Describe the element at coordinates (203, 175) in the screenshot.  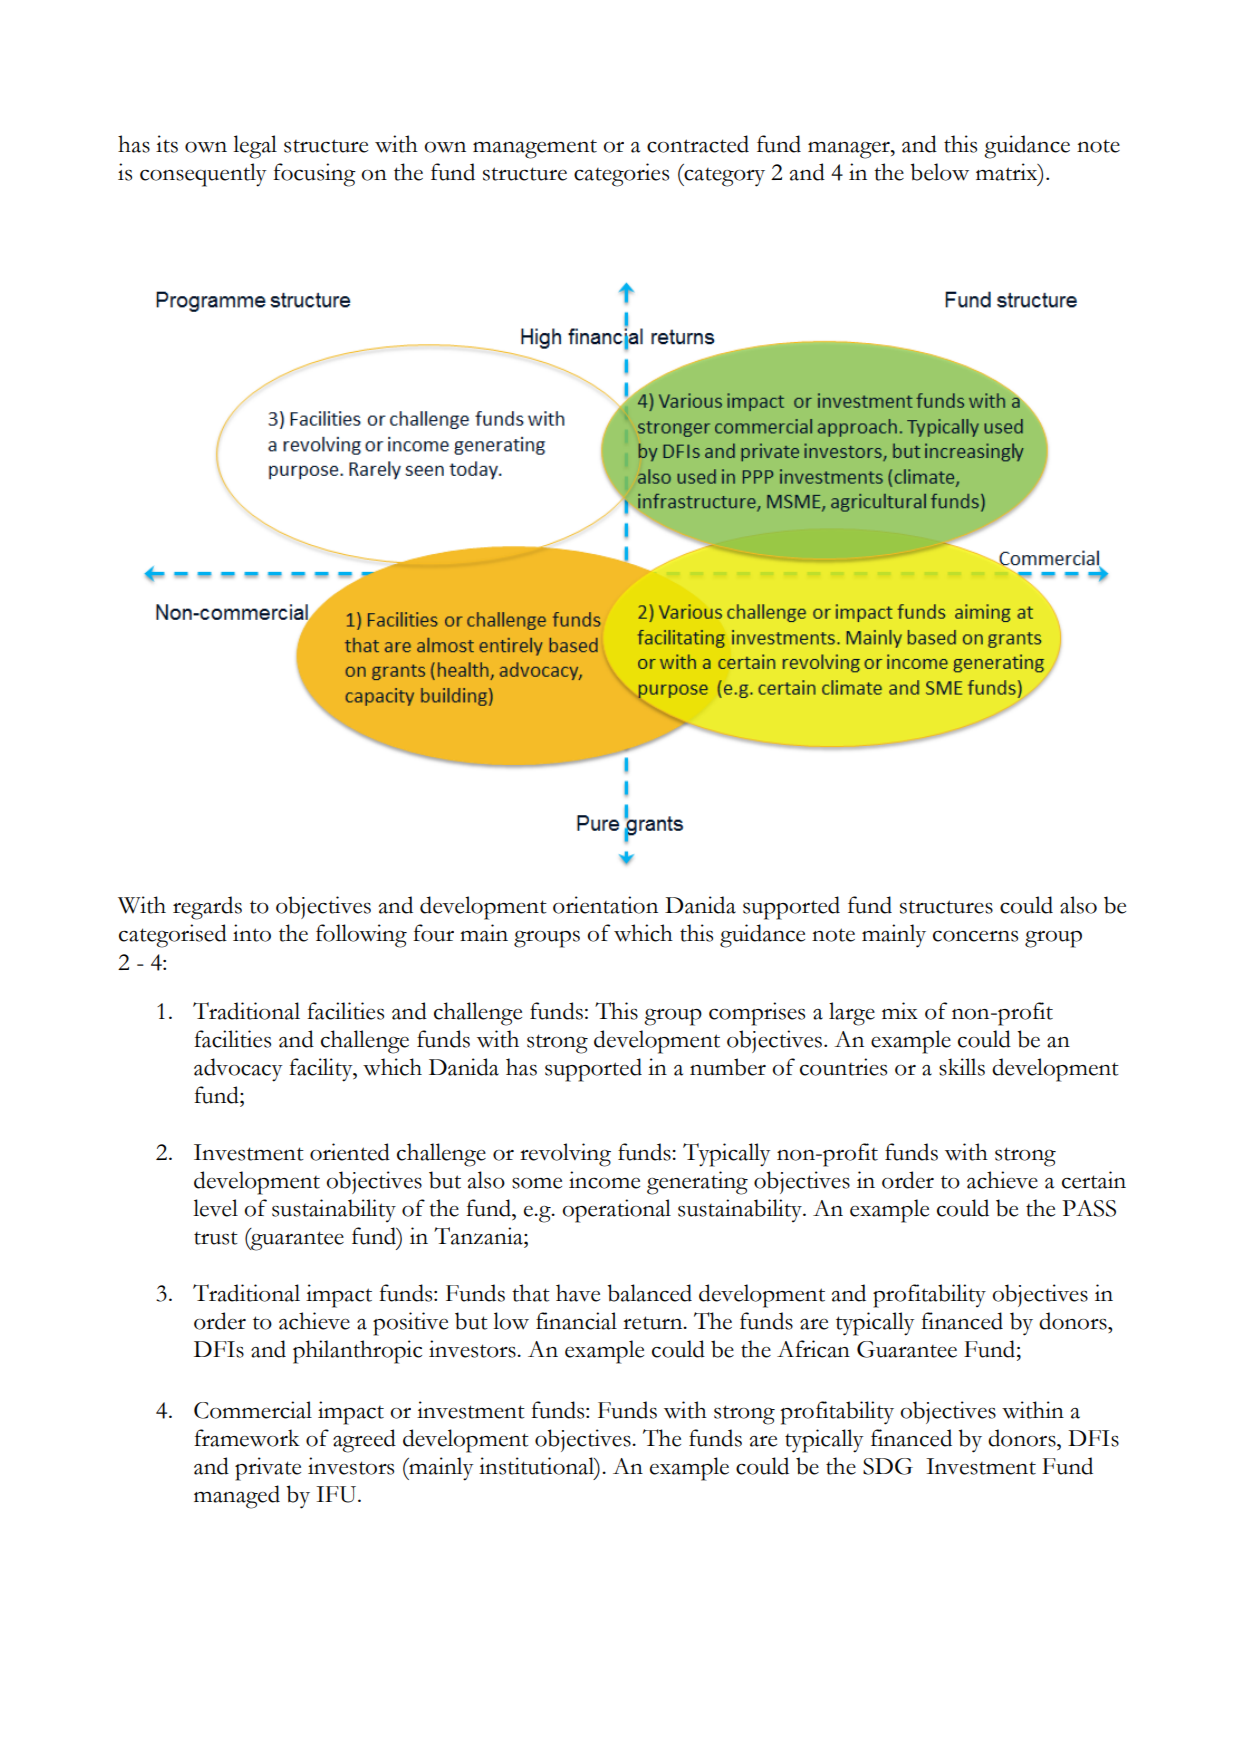
I see `consequently` at that location.
